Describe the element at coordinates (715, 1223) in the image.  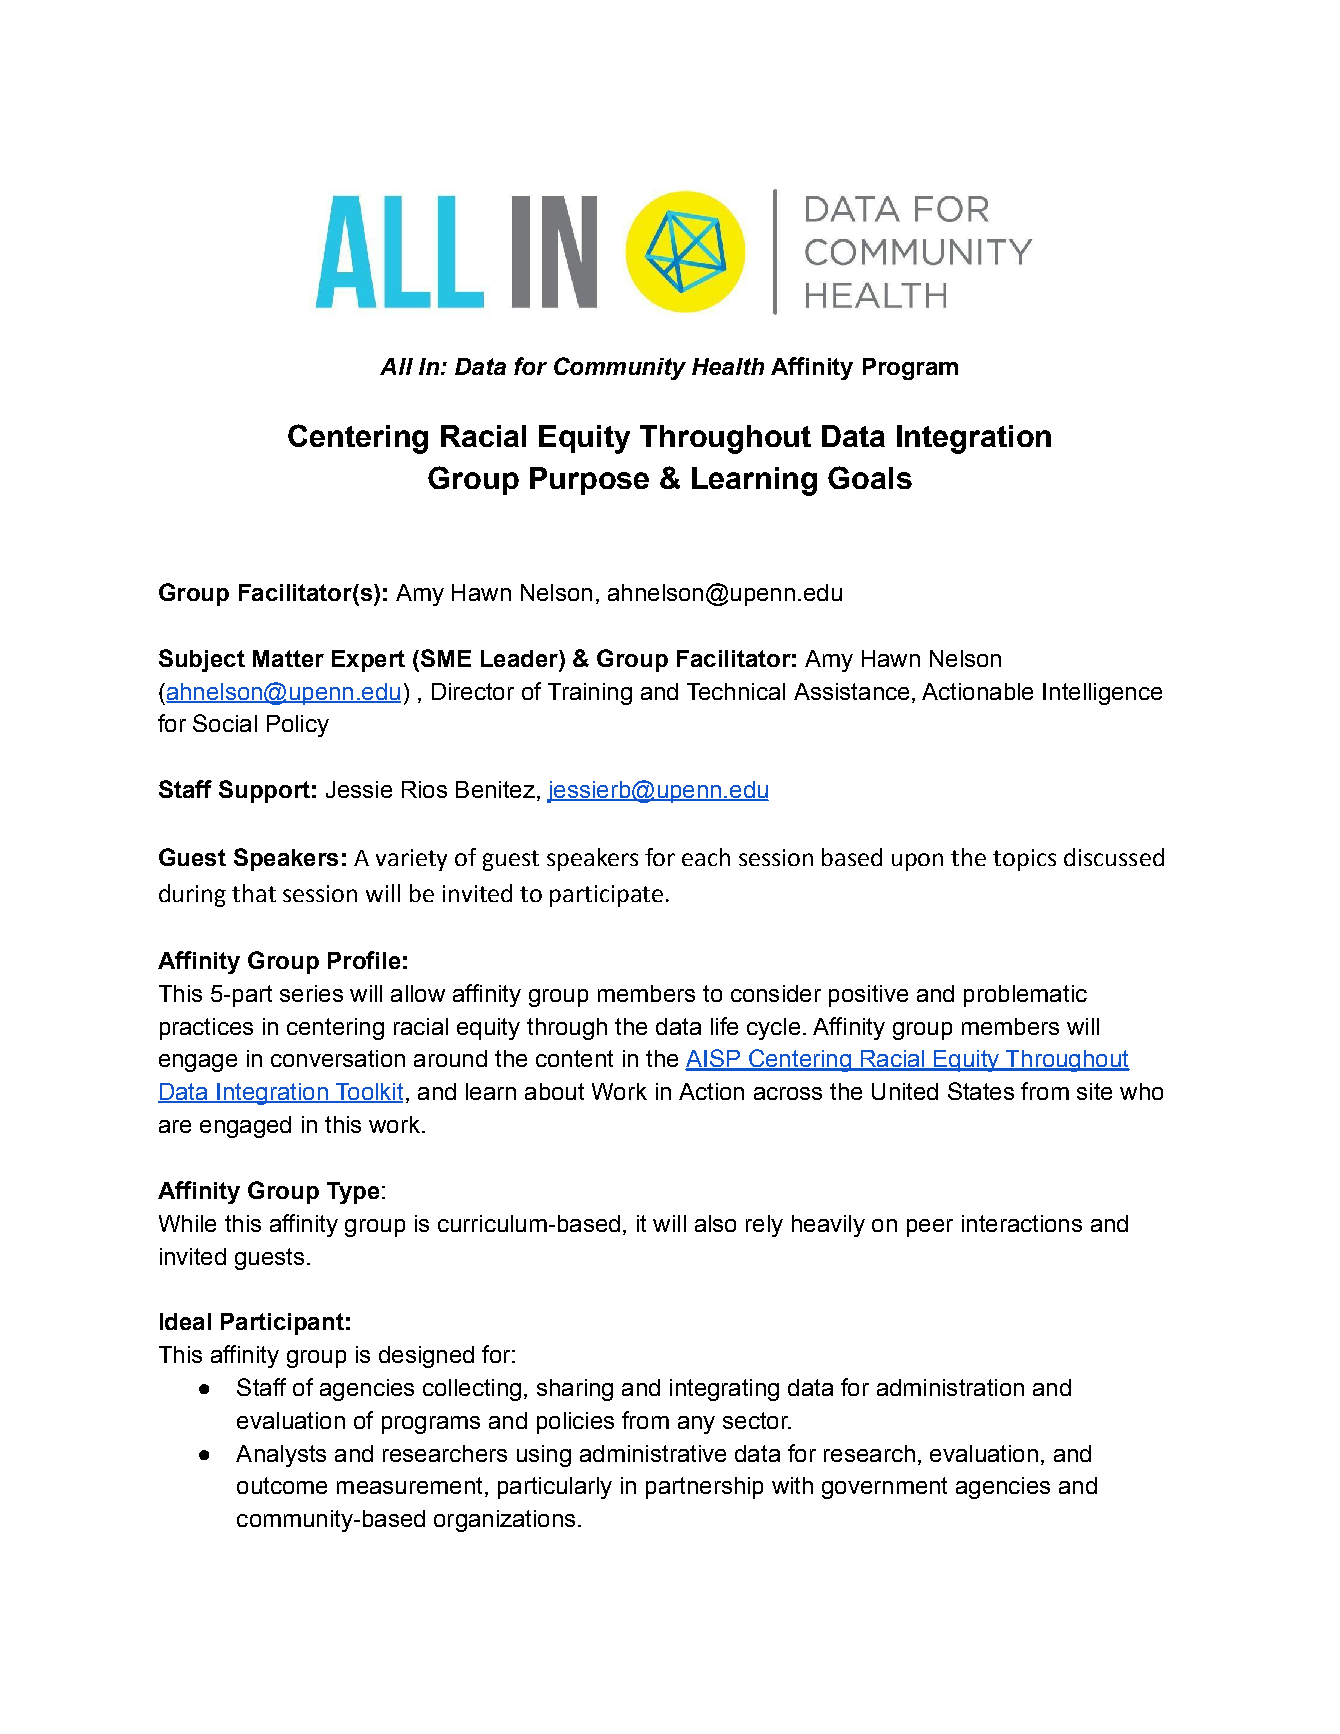
I see `also` at that location.
